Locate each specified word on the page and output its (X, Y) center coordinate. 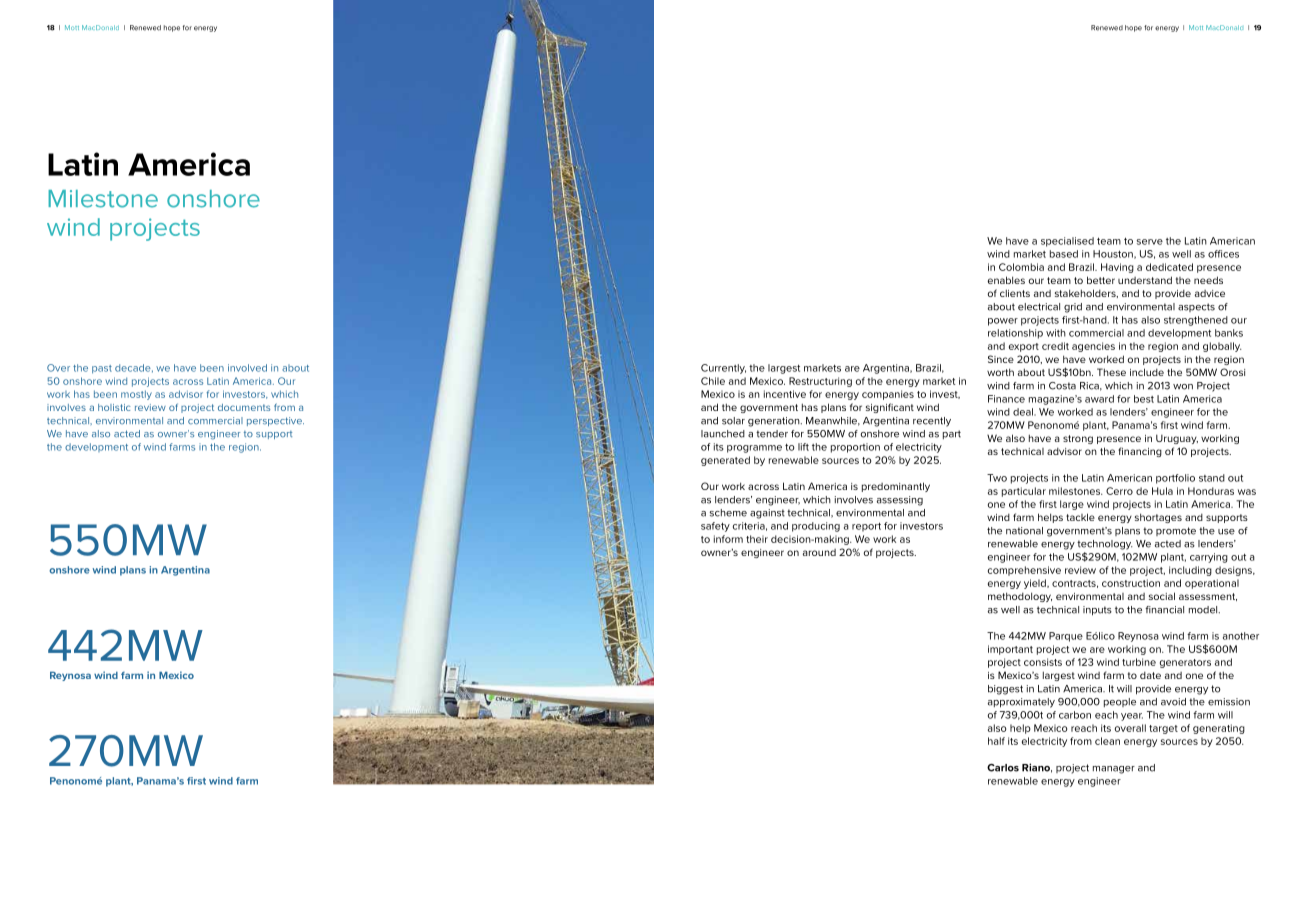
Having (1117, 268)
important (1010, 650)
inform (728, 539)
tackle (1080, 517)
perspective (275, 421)
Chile (713, 381)
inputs (1097, 611)
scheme (728, 513)
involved (247, 368)
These (1111, 372)
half (996, 741)
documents (244, 407)
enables (1006, 280)
